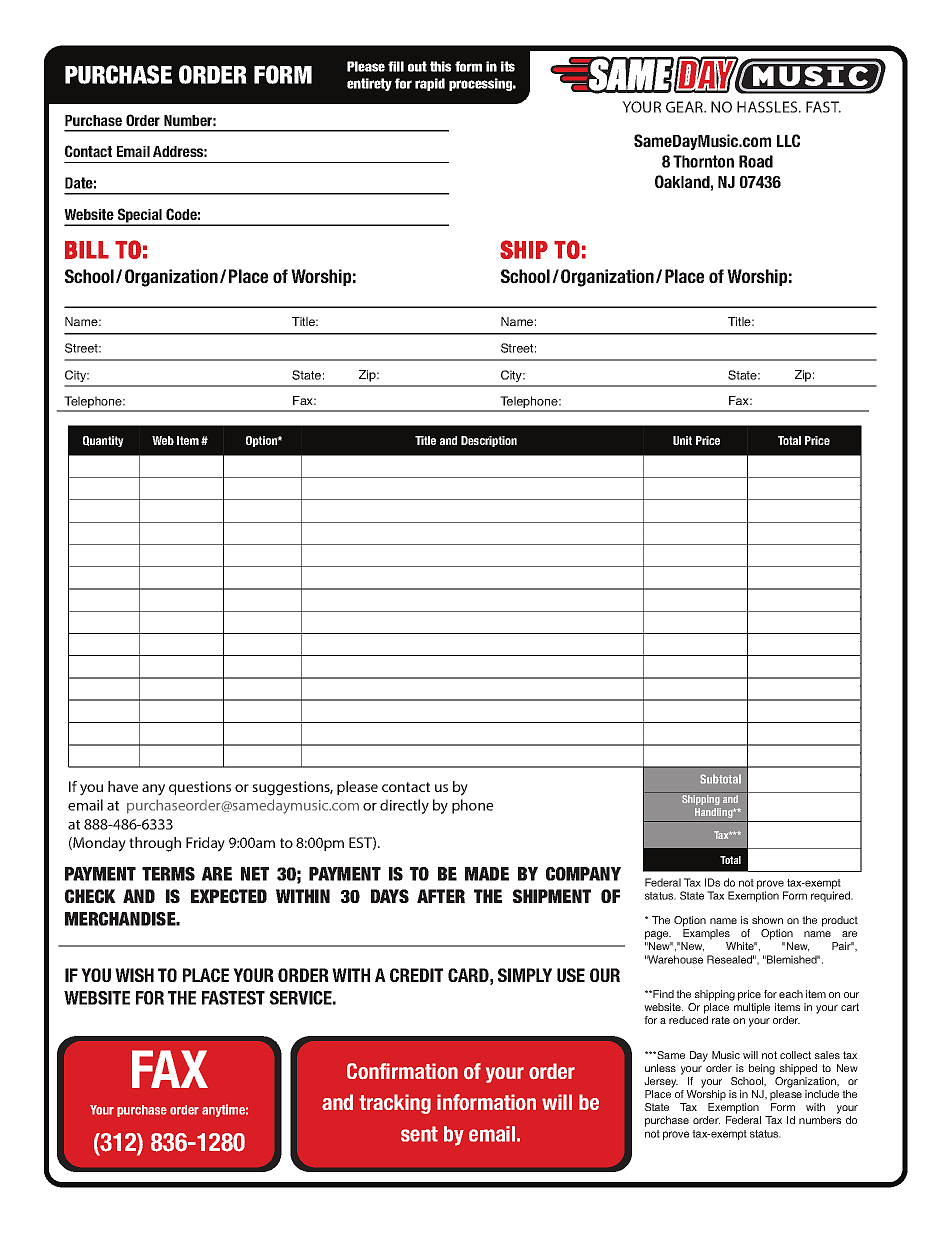 Image resolution: width=952 pixels, height=1233 pixels. What do you see at coordinates (767, 920) in the page?
I see `shown` at bounding box center [767, 920].
